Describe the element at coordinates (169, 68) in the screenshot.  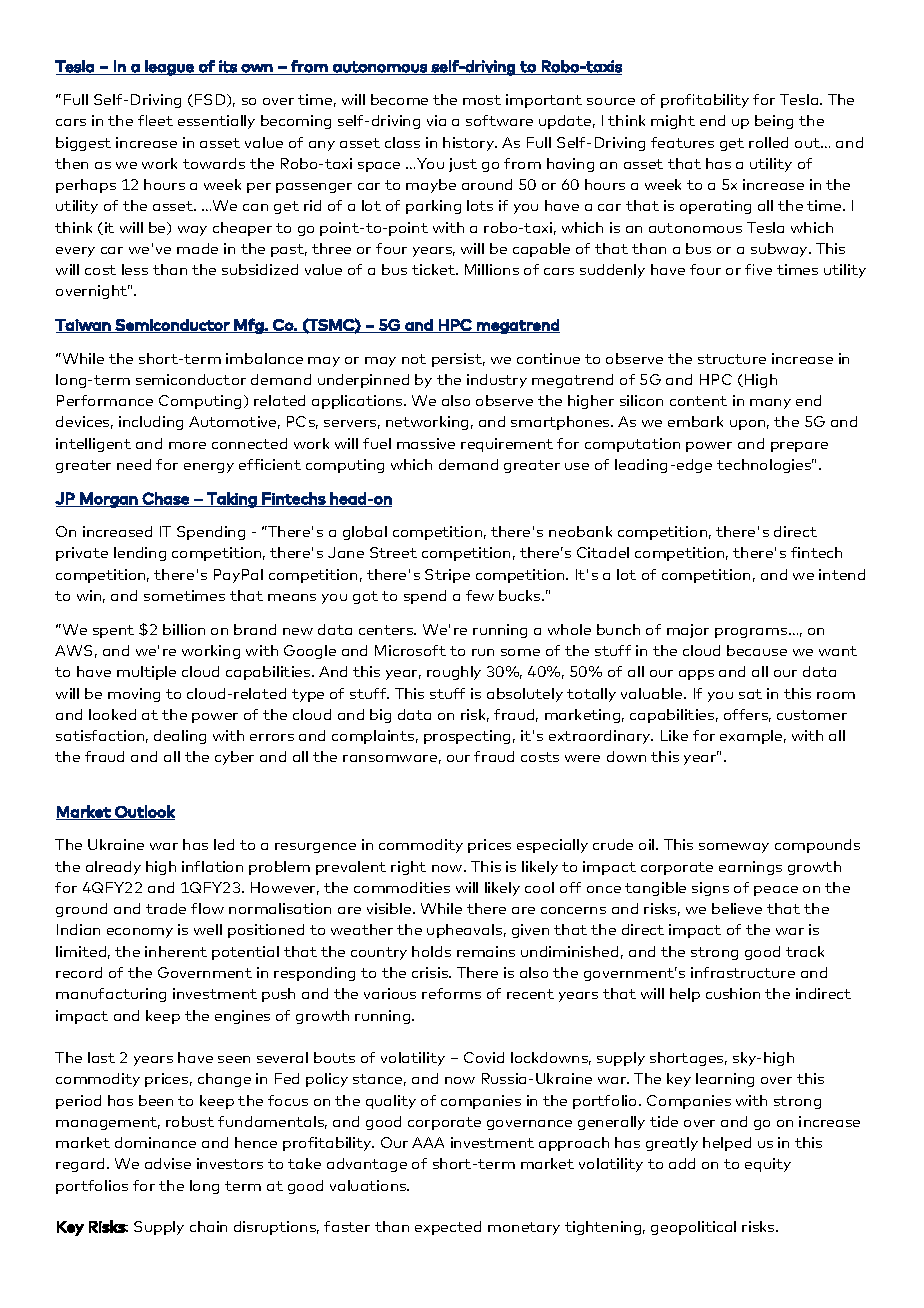
I see `league` at that location.
